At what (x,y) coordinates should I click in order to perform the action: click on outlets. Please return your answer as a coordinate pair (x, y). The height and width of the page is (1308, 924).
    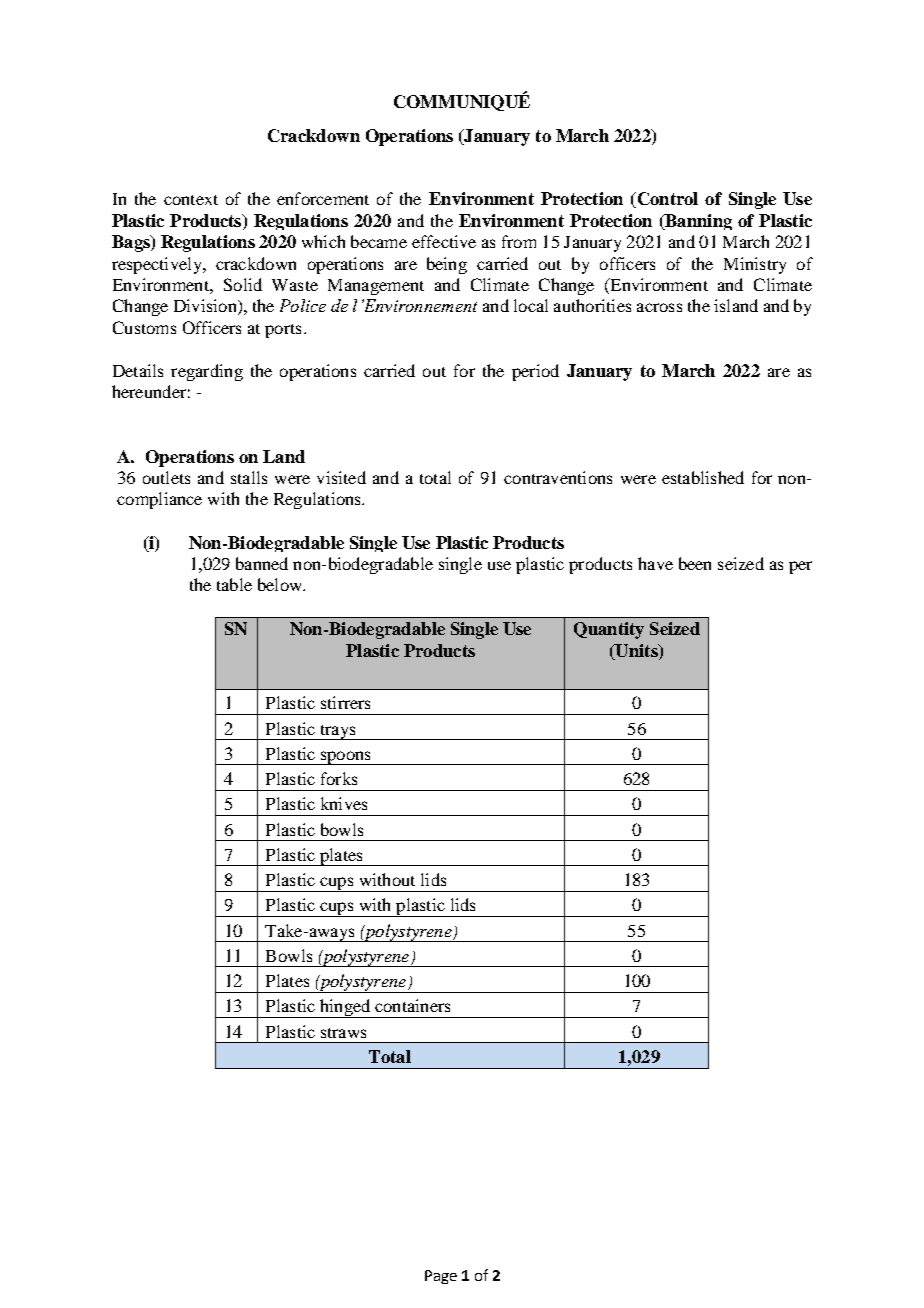
    Looking at the image, I should click on (166, 477).
